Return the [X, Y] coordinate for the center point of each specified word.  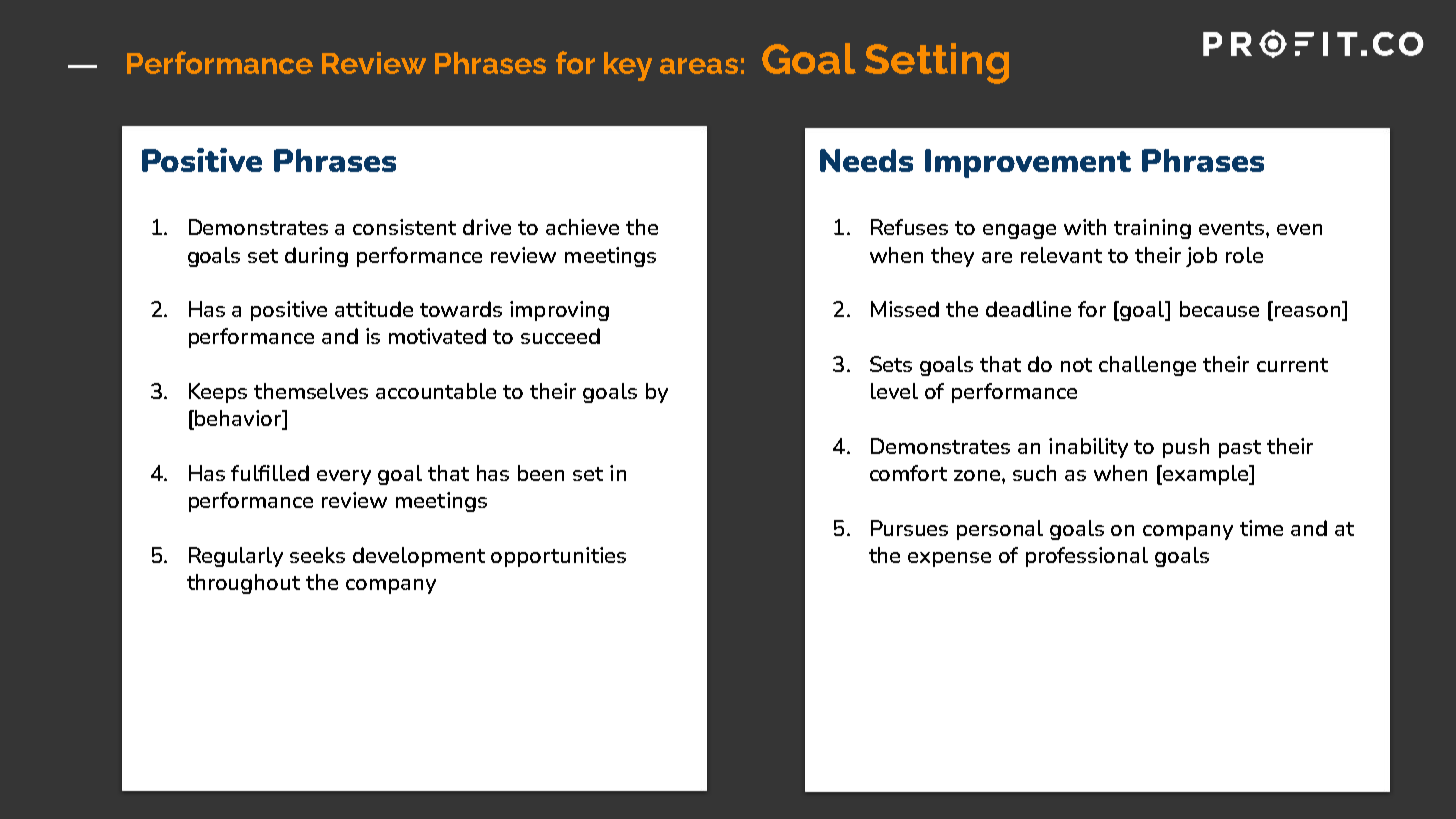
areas [699, 66]
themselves [311, 391]
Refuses [909, 227]
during [316, 257]
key [628, 66]
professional [1087, 557]
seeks [317, 555]
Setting [937, 63]
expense [949, 559]
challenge [1147, 366]
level [894, 391]
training [1152, 229]
